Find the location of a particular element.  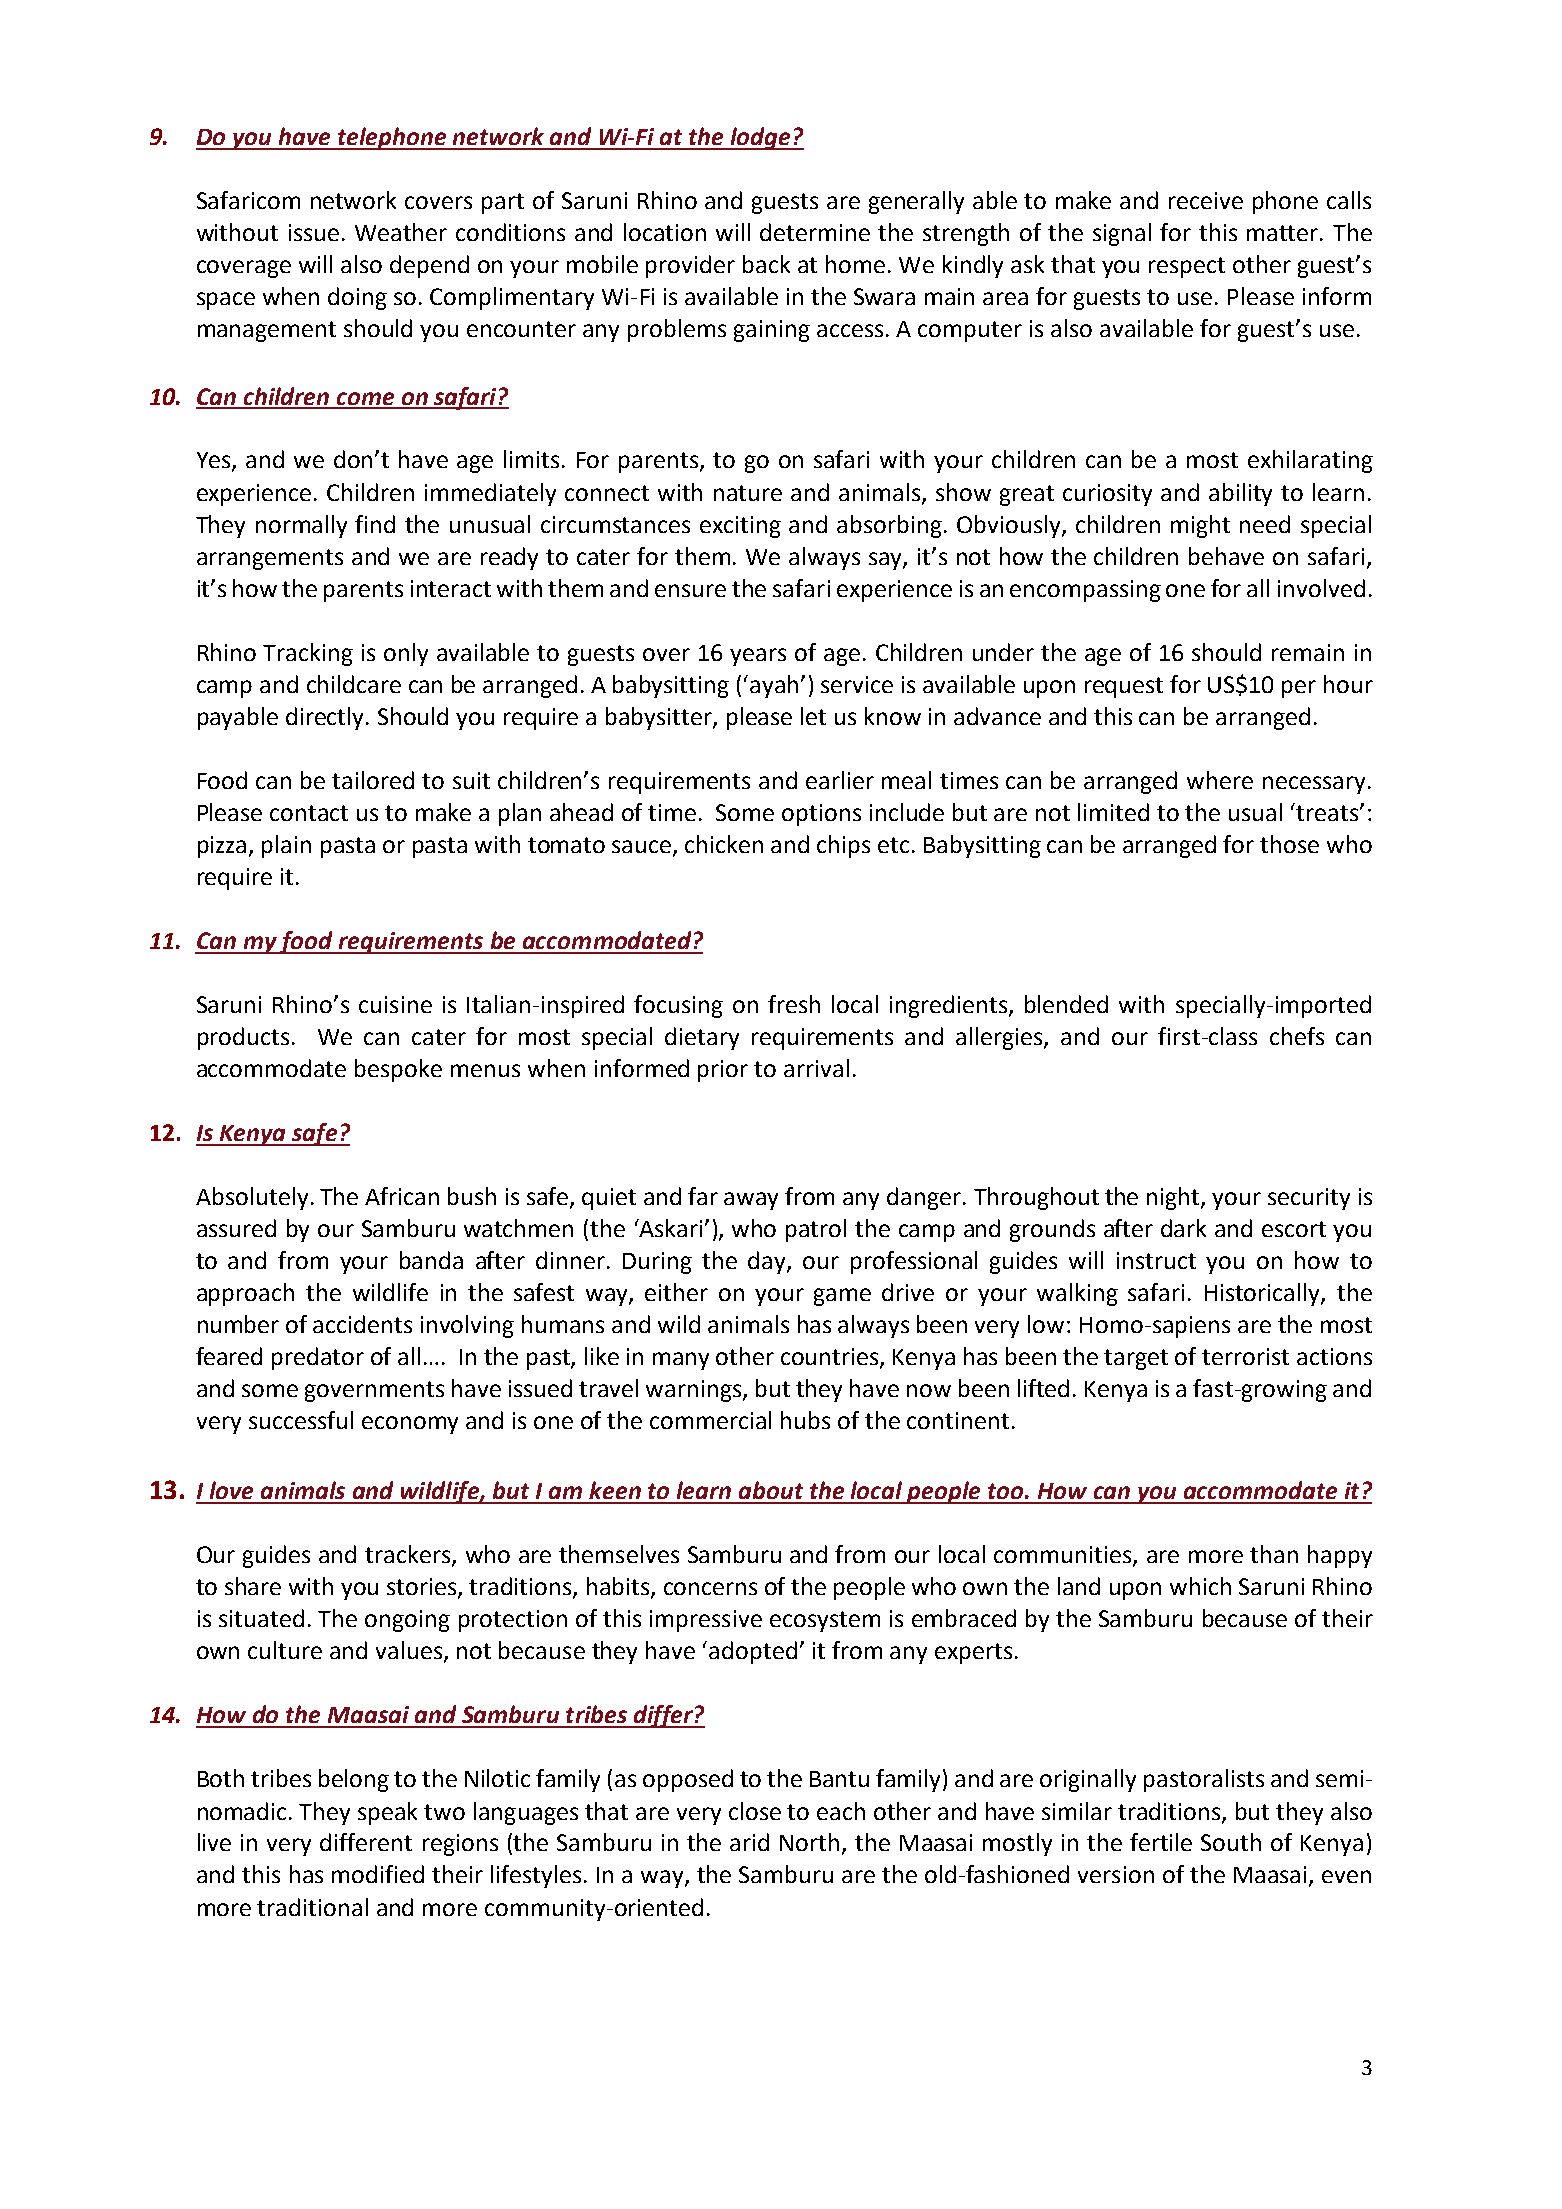

chefs is located at coordinates (1297, 1036).
